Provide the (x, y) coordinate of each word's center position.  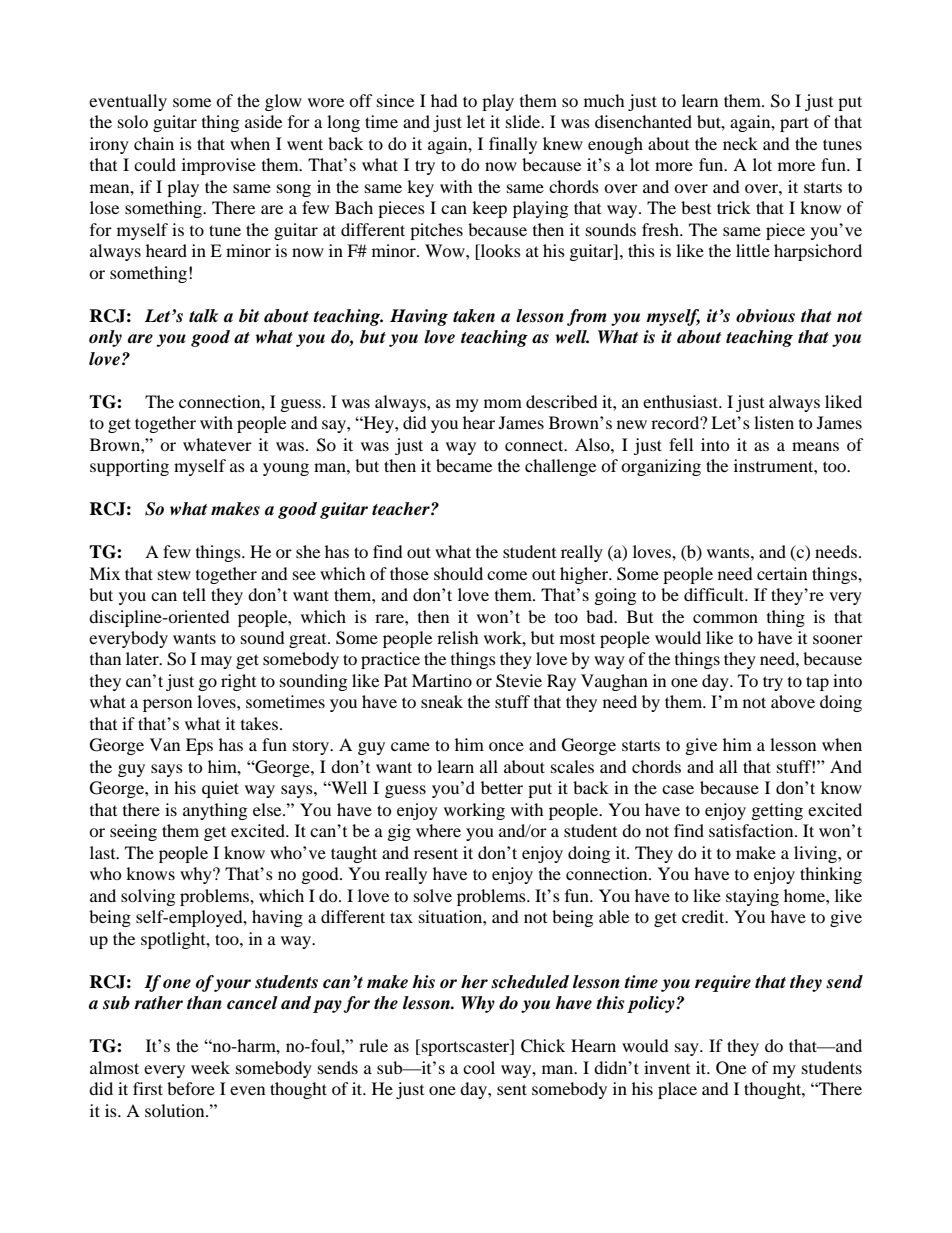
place (677, 1090)
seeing (133, 832)
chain (154, 143)
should (458, 573)
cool (479, 1067)
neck (740, 143)
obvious (765, 316)
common (725, 618)
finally (513, 145)
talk (203, 316)
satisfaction (752, 830)
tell (194, 594)
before (191, 1088)
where (438, 830)
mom (503, 403)
